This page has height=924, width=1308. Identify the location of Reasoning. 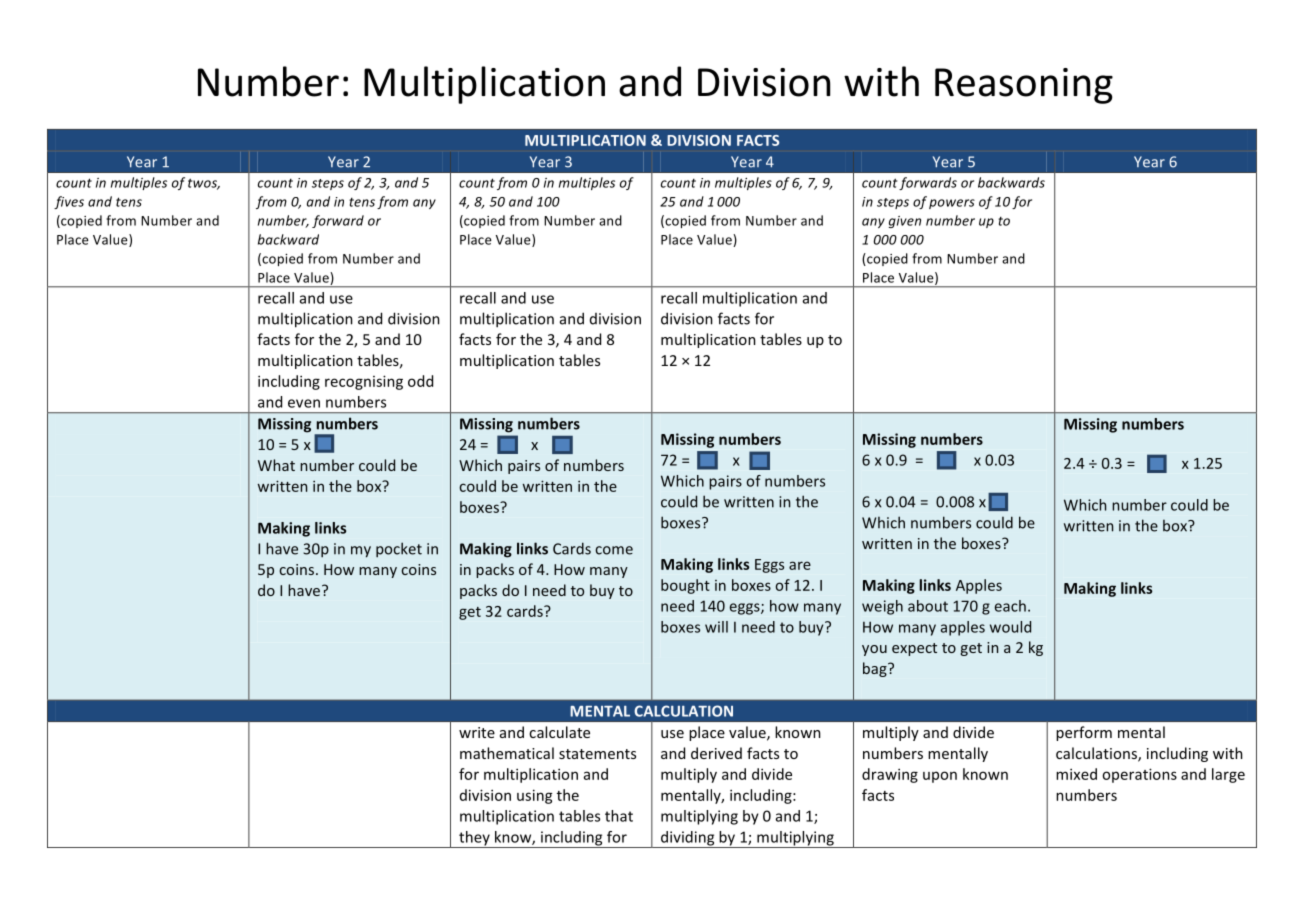
(1024, 86).
